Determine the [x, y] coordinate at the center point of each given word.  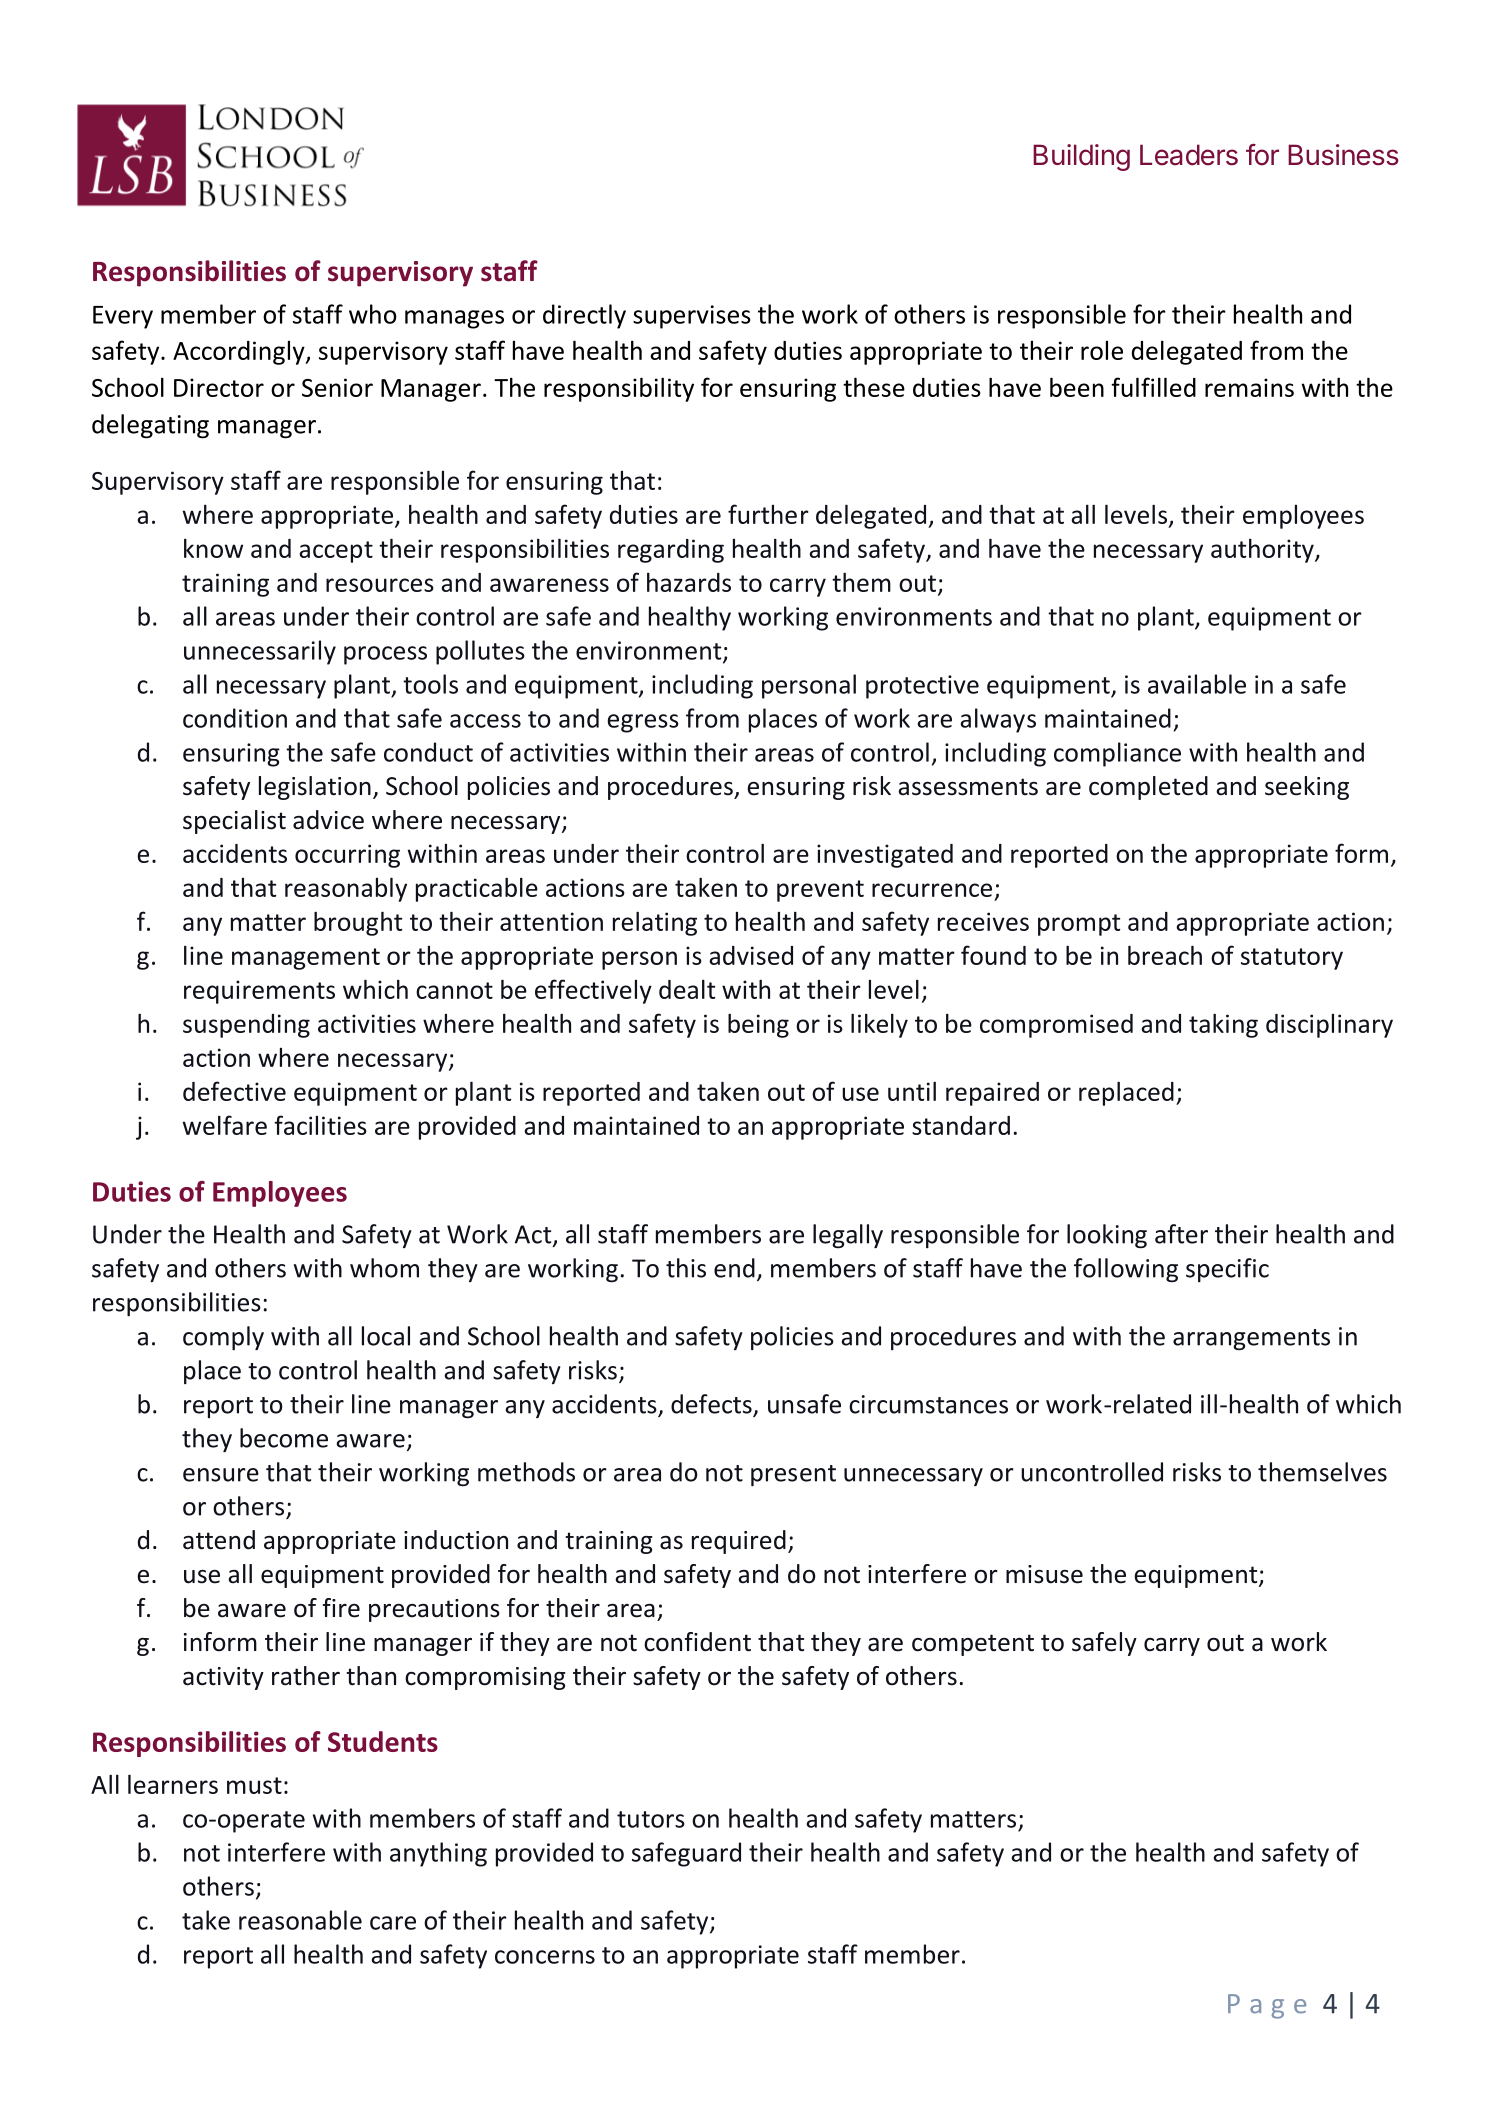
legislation [315, 788]
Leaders [1189, 155]
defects [712, 1405]
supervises [692, 317]
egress [643, 723]
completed [1148, 788]
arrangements [1251, 1339]
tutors [651, 1819]
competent [973, 1645]
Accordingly [240, 353]
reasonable [300, 1920]
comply [223, 1338]
